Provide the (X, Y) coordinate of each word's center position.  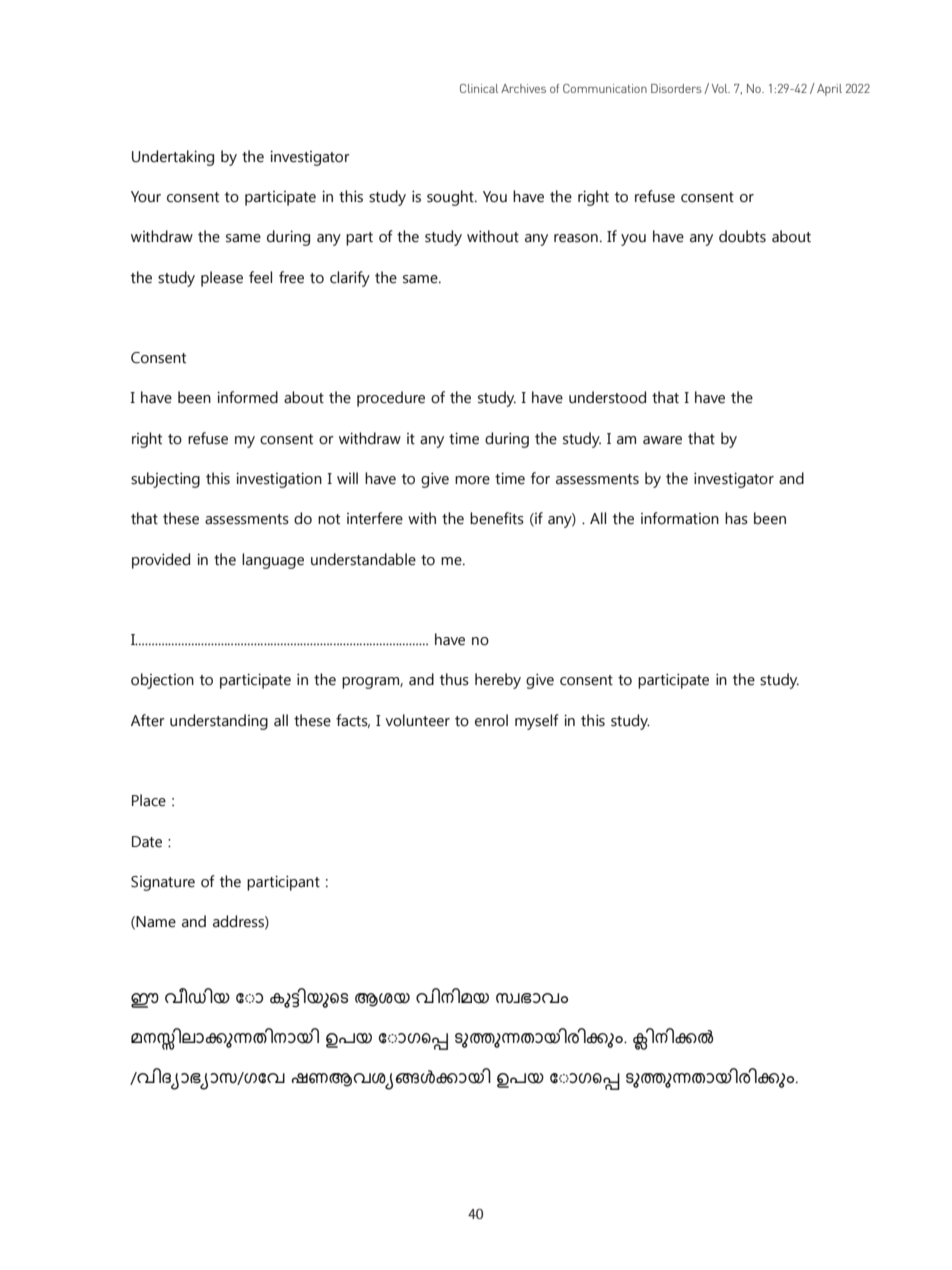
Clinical (479, 88)
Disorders (676, 88)
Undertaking (173, 158)
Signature (163, 883)
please (222, 279)
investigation (279, 480)
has (736, 518)
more (472, 480)
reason (576, 238)
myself (537, 722)
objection (162, 681)
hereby (498, 681)
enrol (491, 720)
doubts (742, 236)
